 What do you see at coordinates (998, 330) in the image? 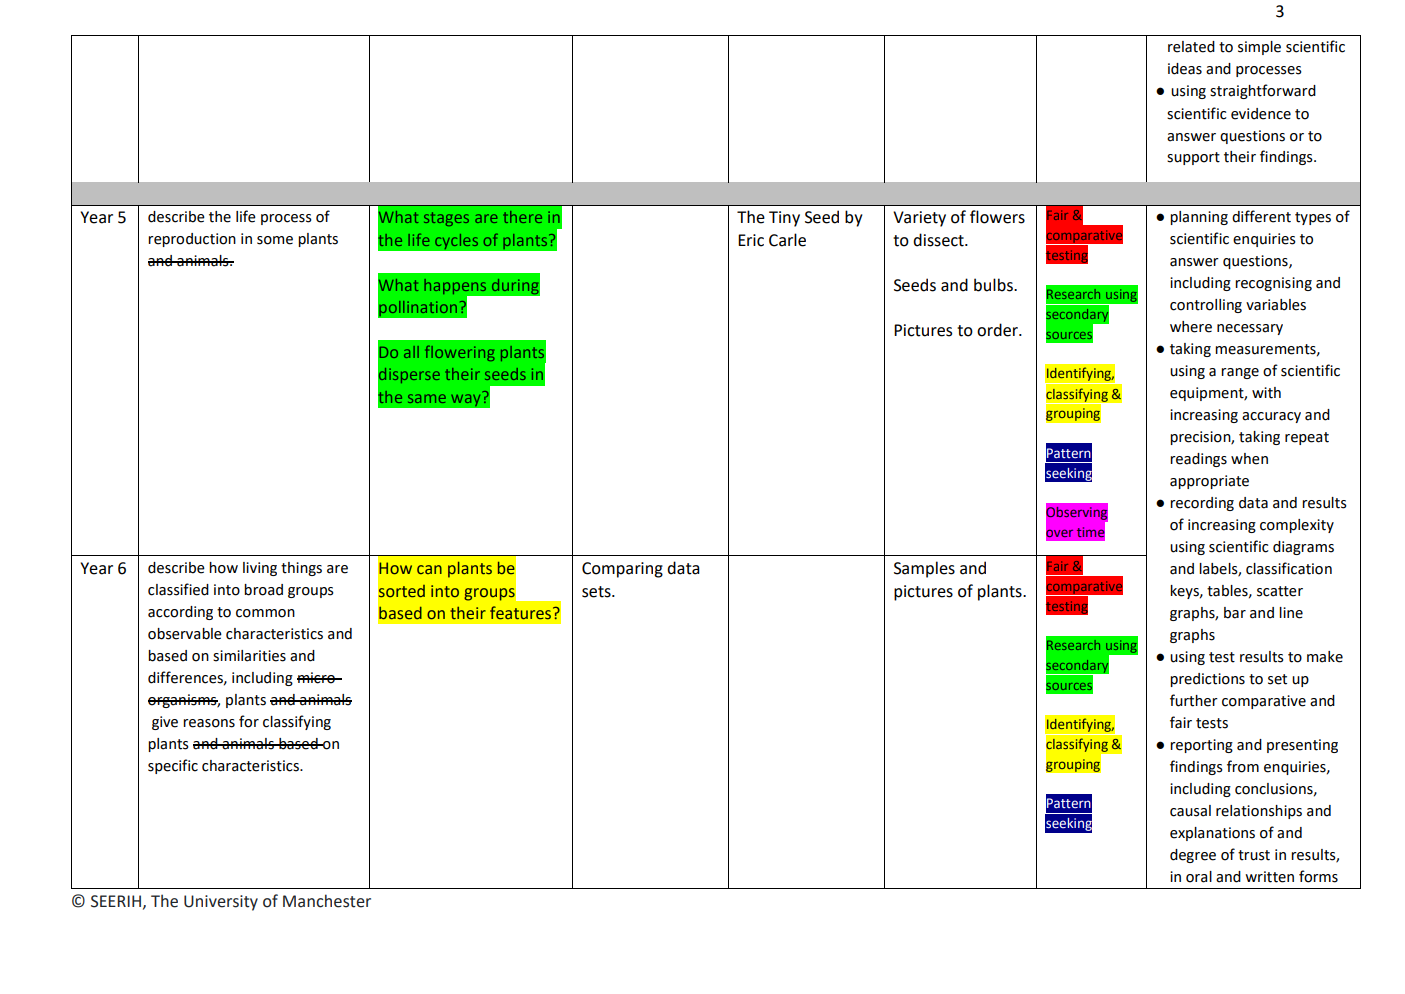
I see `order` at bounding box center [998, 330].
